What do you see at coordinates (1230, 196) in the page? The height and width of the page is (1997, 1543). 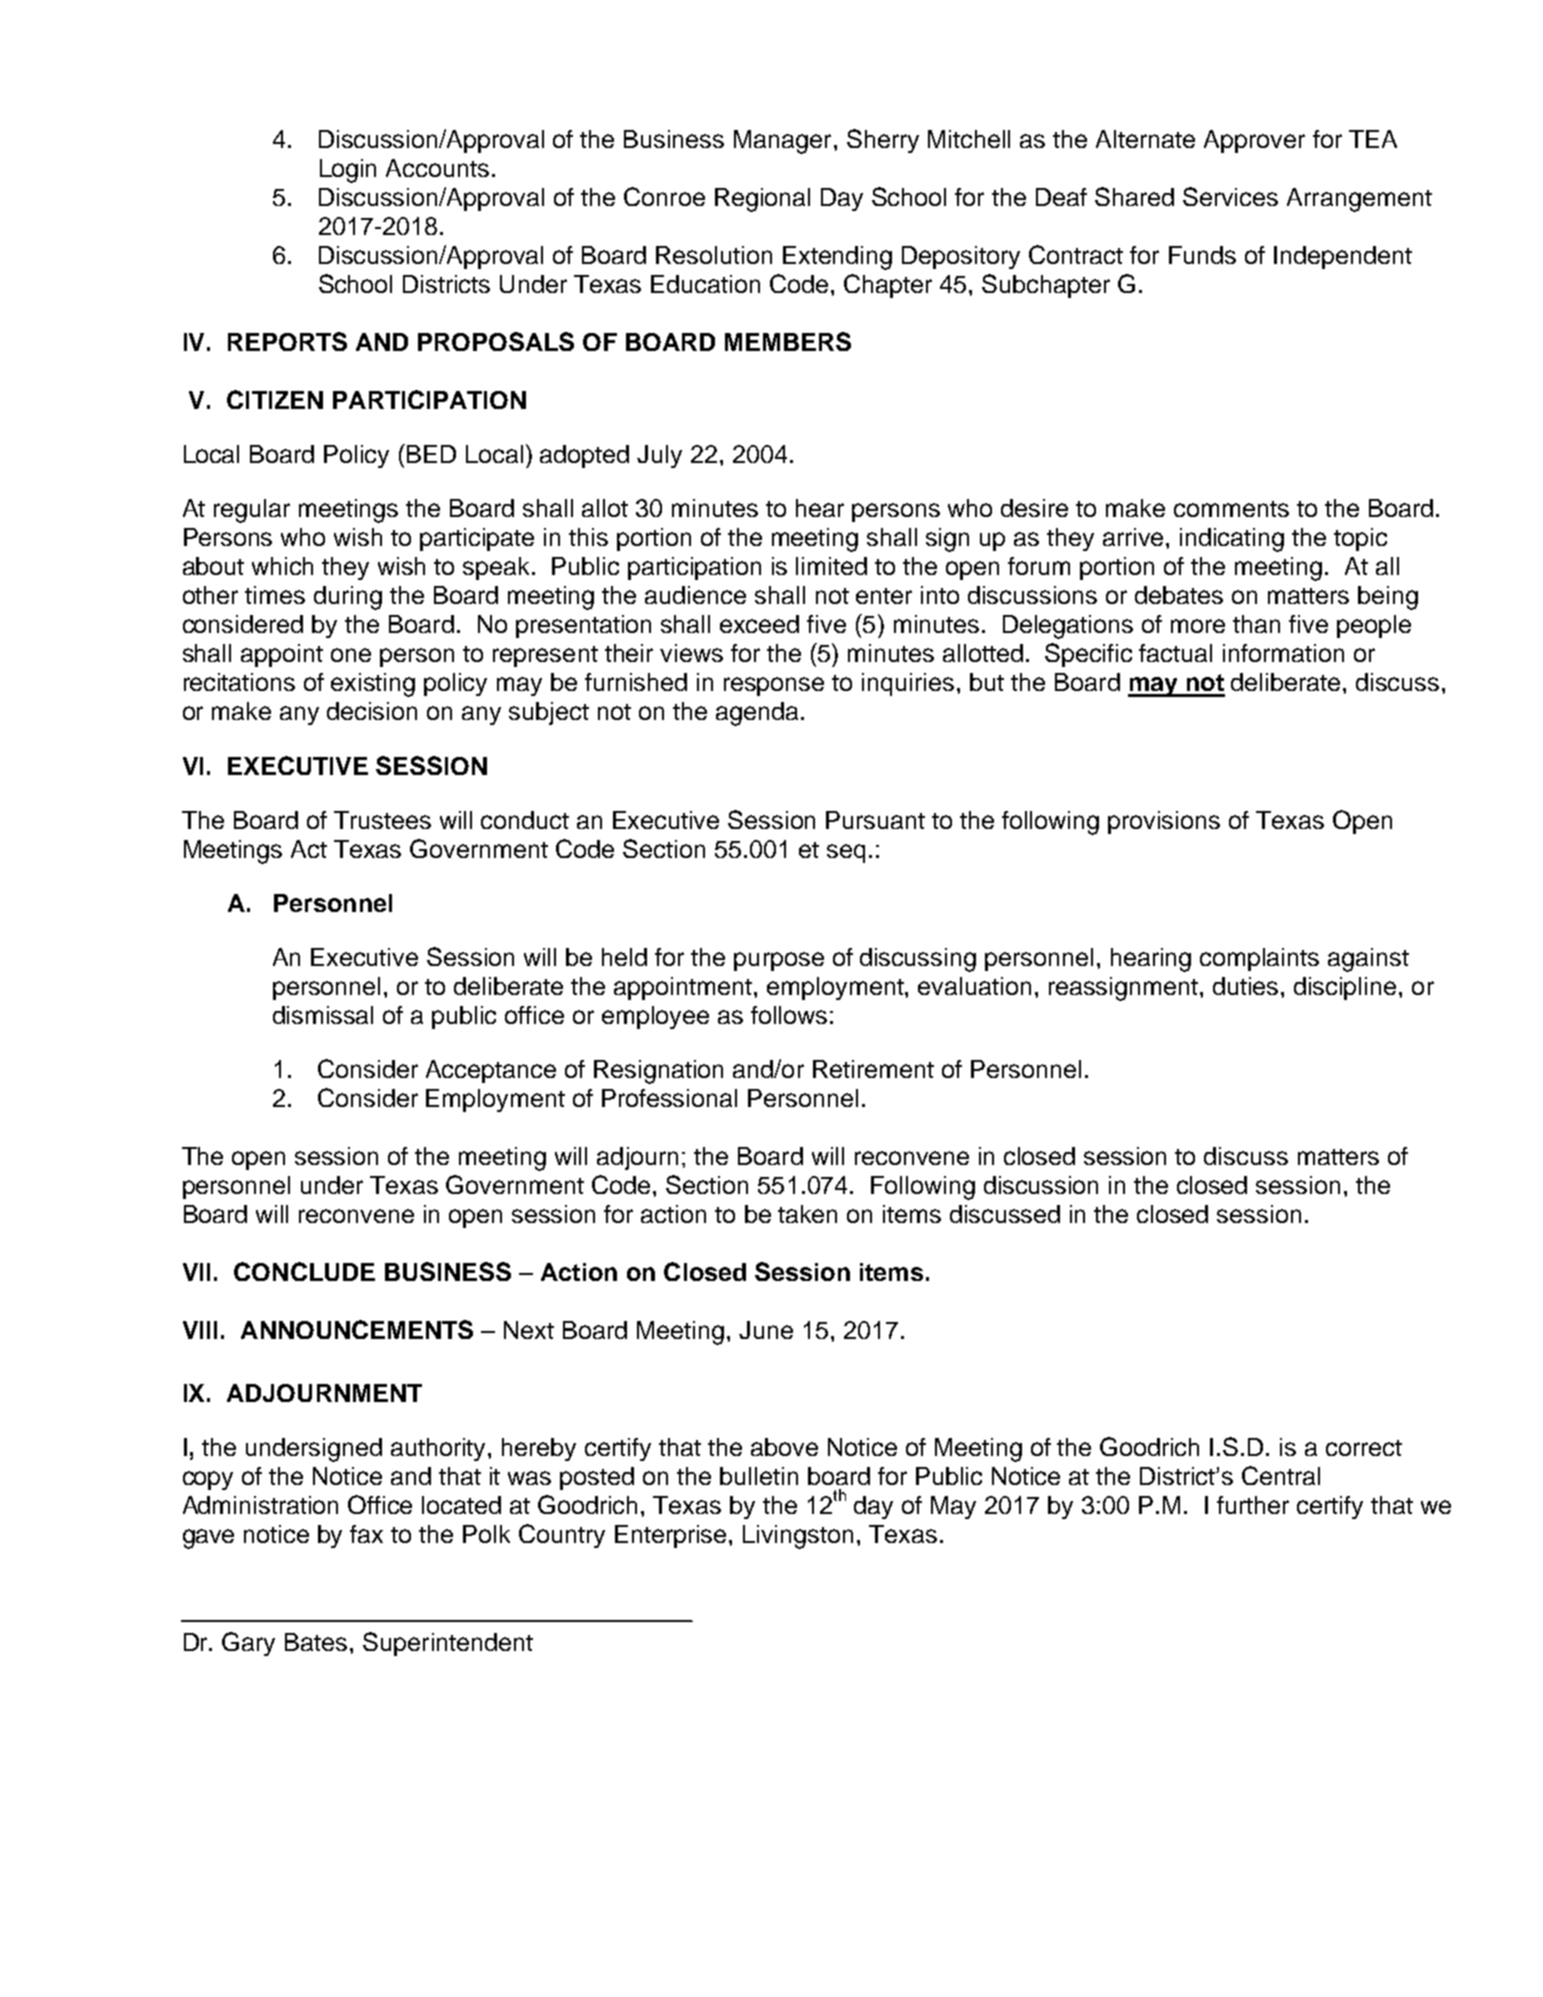 I see `Services` at bounding box center [1230, 196].
